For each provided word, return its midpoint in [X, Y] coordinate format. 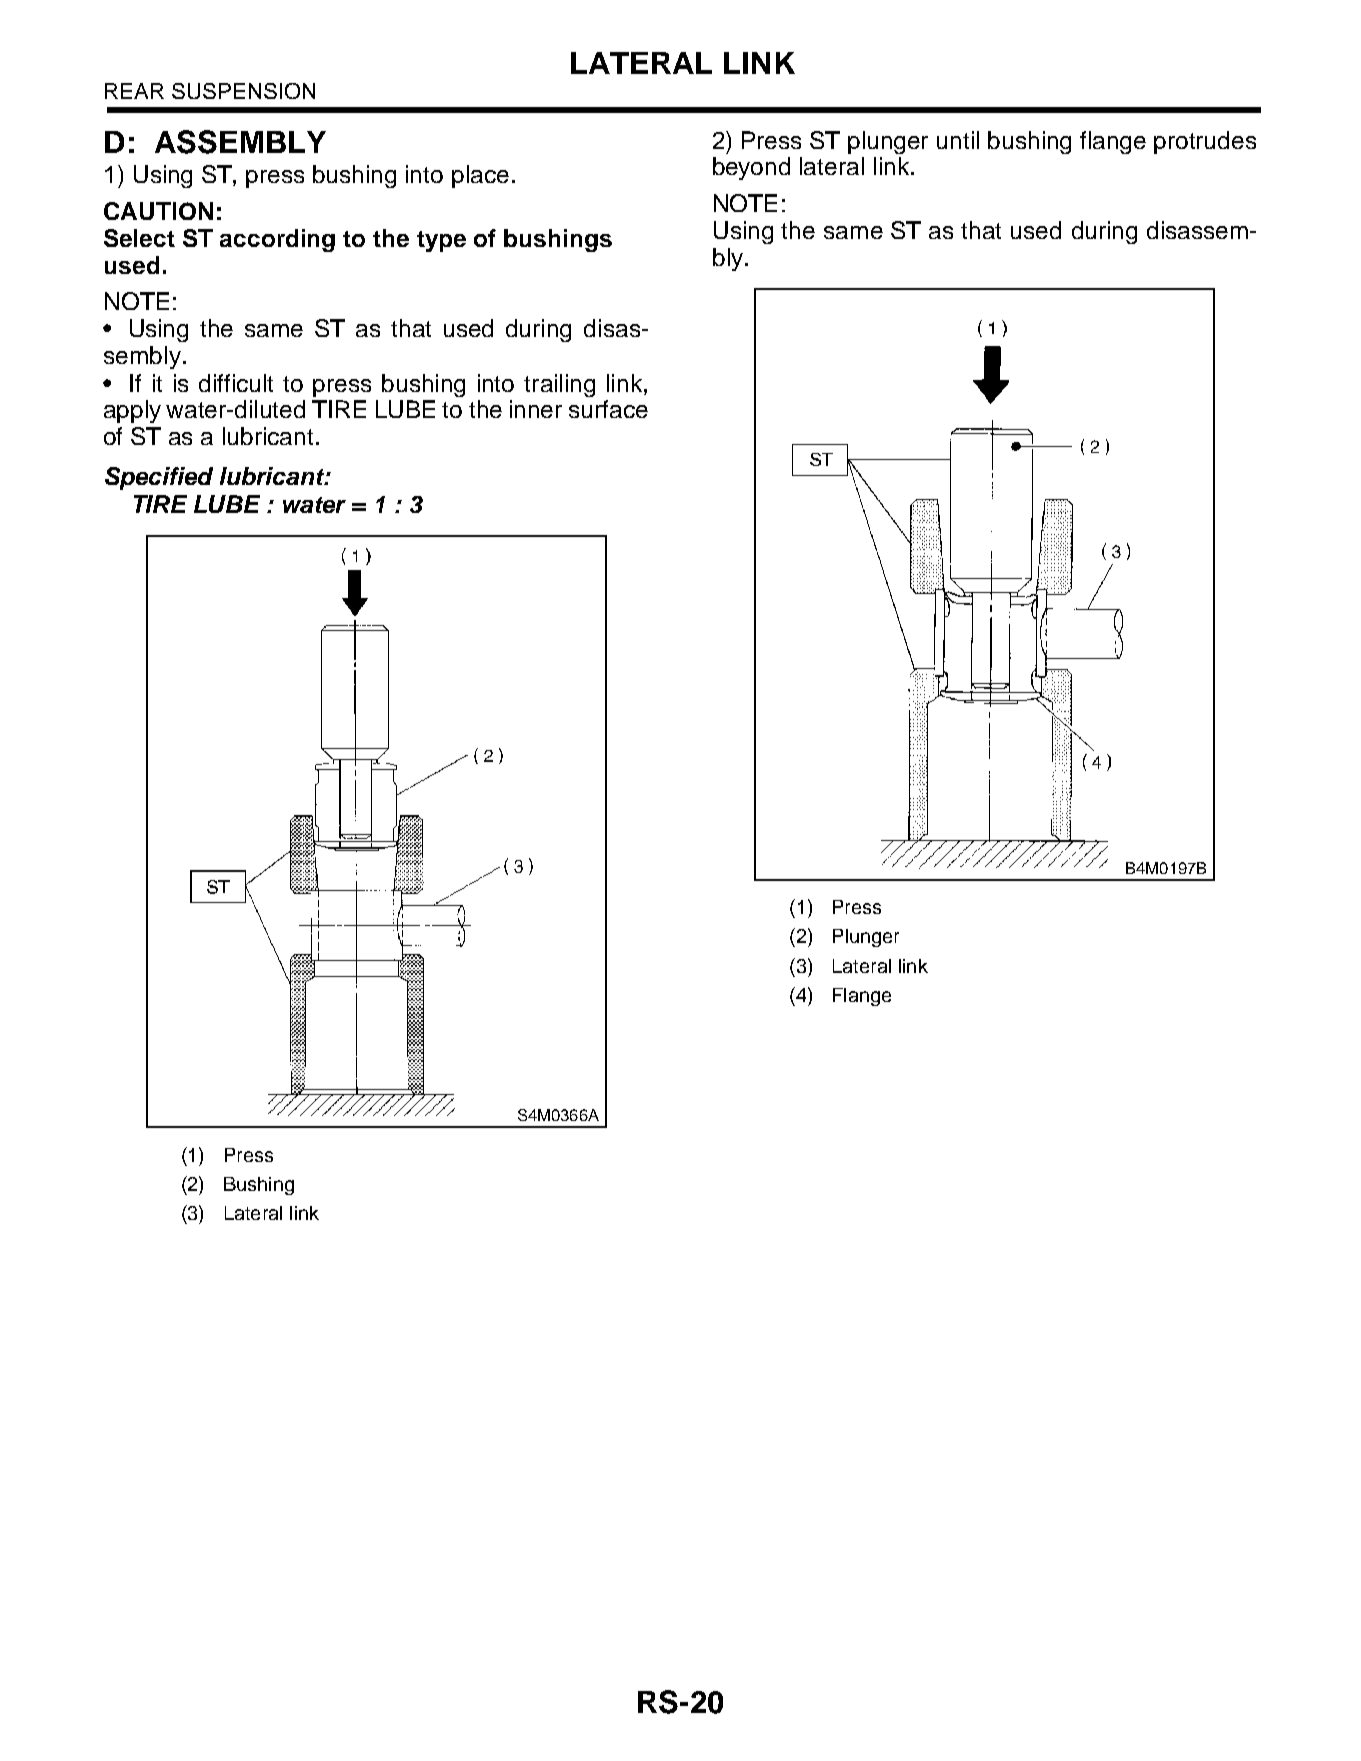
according [277, 240]
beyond [751, 168]
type [441, 241]
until [958, 140]
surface [608, 409]
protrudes [1205, 142]
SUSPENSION [243, 91]
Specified [159, 478]
